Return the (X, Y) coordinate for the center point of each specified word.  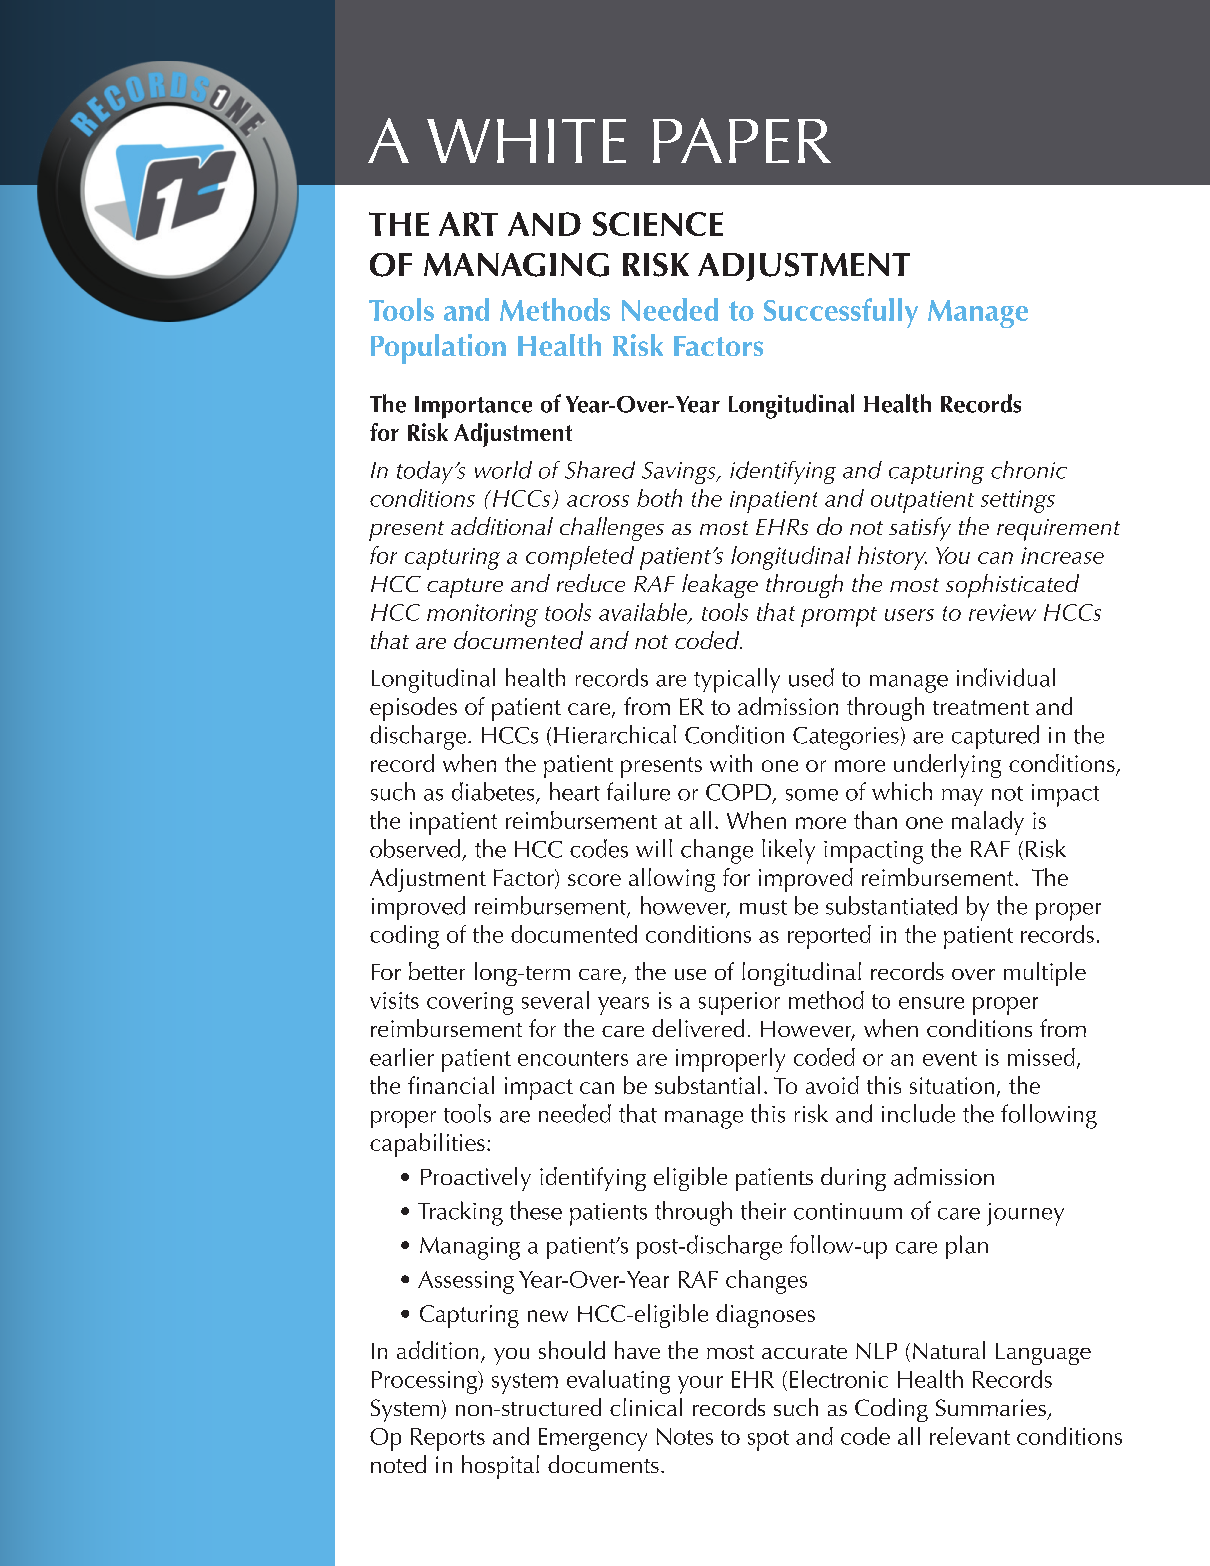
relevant (970, 1436)
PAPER (742, 140)
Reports (448, 1439)
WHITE (526, 141)
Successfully (841, 313)
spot (768, 1440)
